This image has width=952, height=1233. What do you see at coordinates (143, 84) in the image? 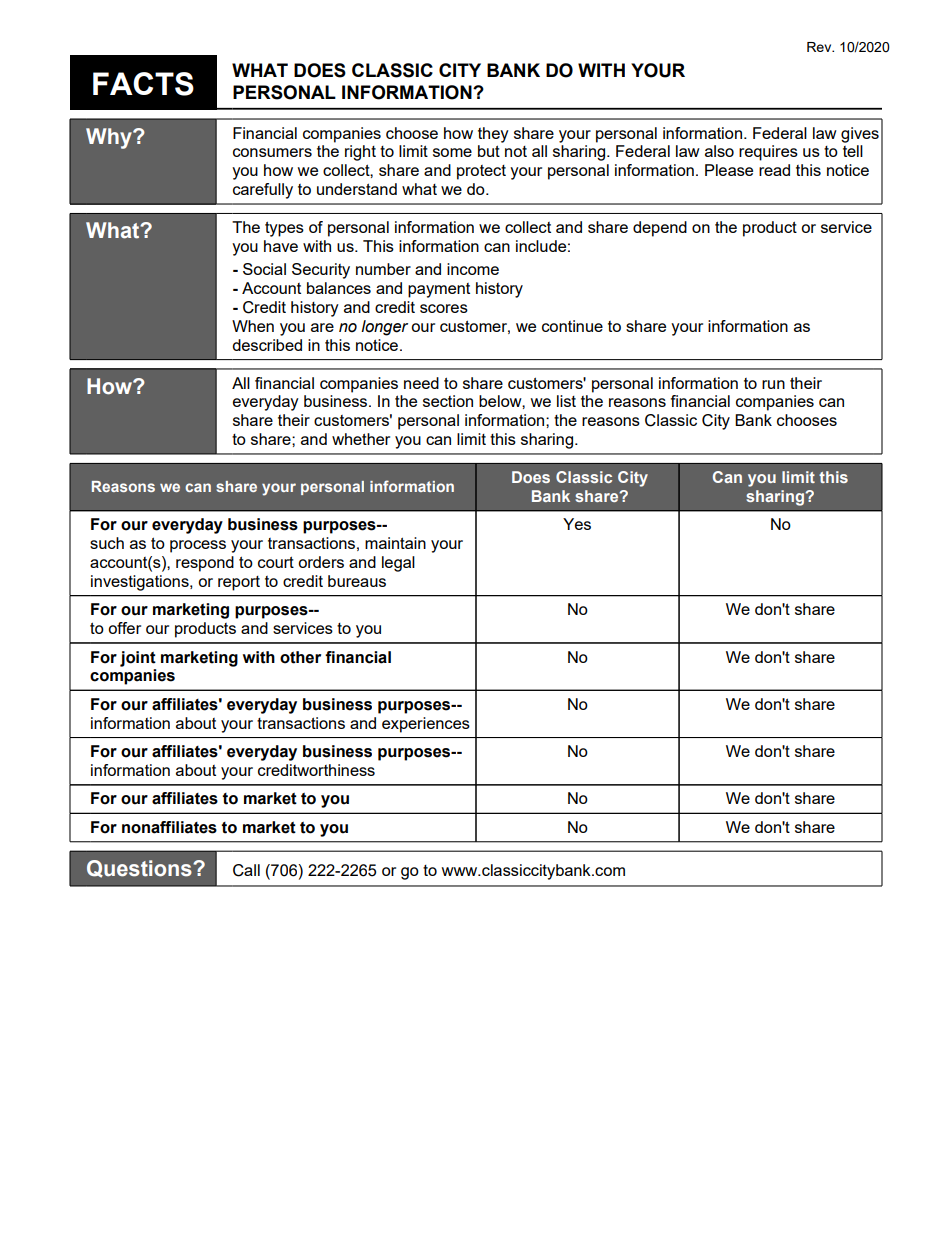
I see `FACTS` at bounding box center [143, 84].
